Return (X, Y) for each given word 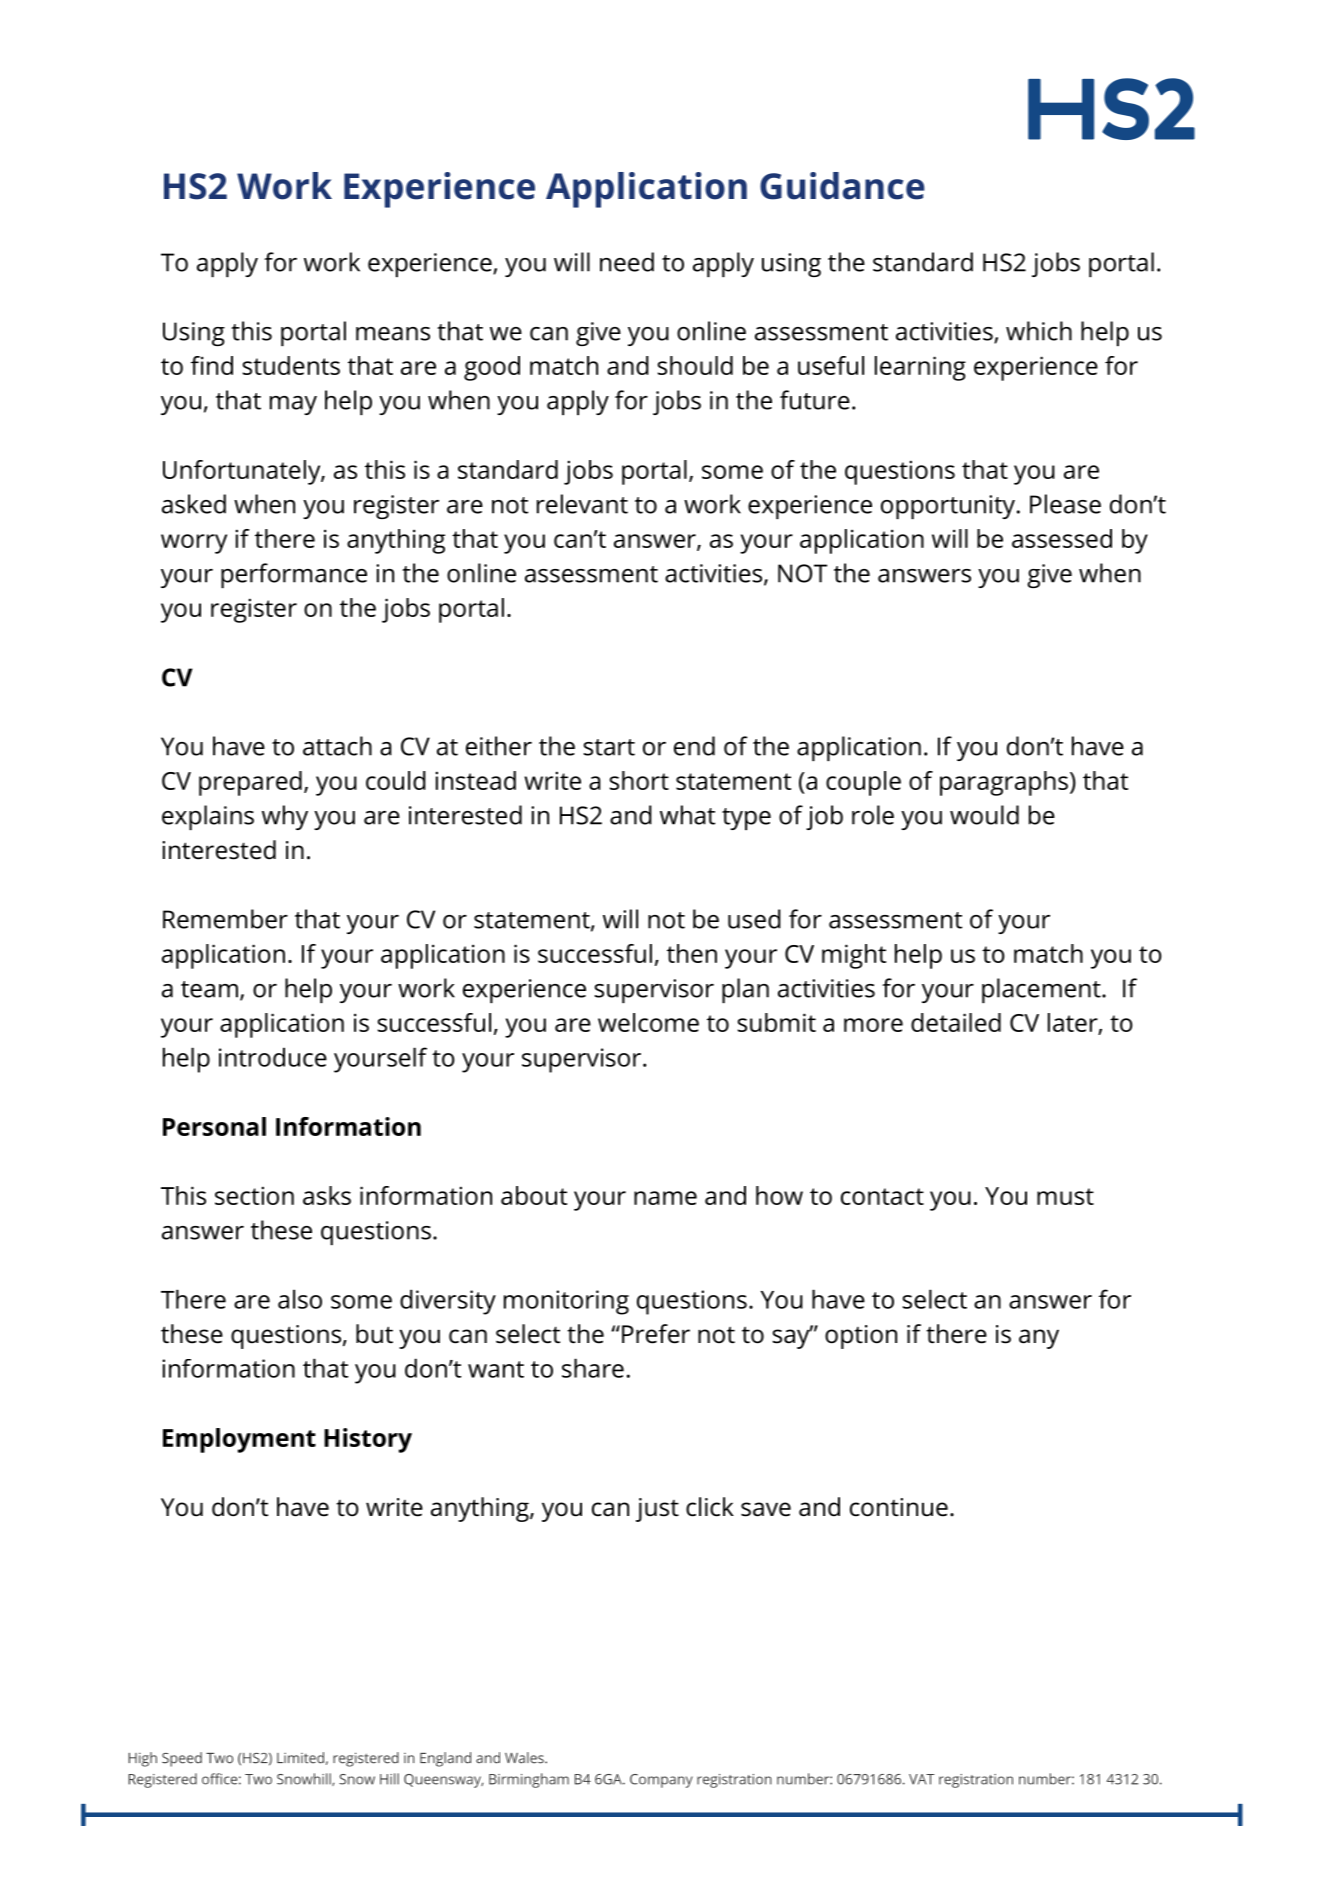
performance (294, 575)
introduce (273, 1057)
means (393, 334)
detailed (956, 1022)
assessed (1062, 538)
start (609, 747)
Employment (239, 1440)
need (627, 262)
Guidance (842, 186)
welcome (648, 1022)
